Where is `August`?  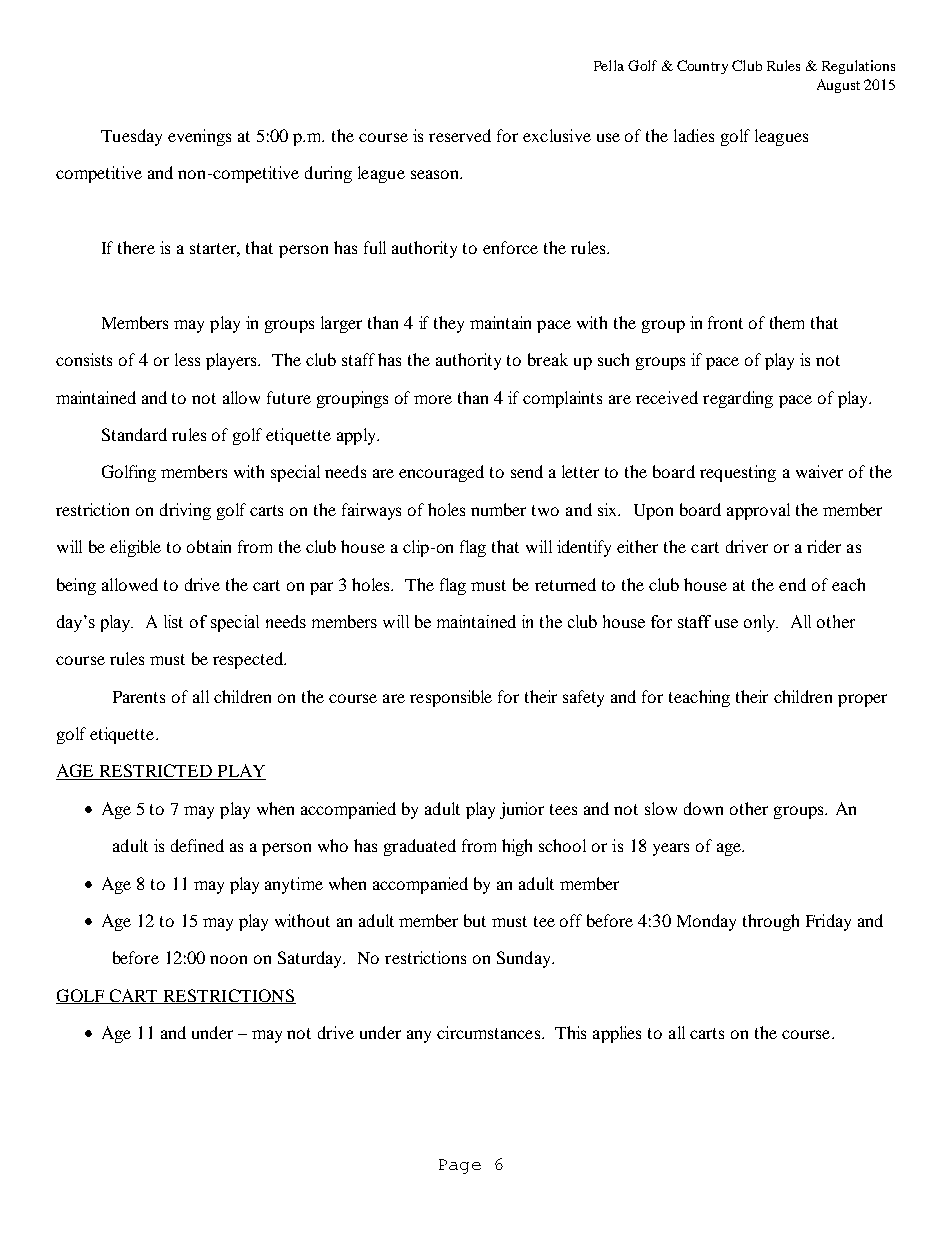
August is located at coordinates (838, 86).
